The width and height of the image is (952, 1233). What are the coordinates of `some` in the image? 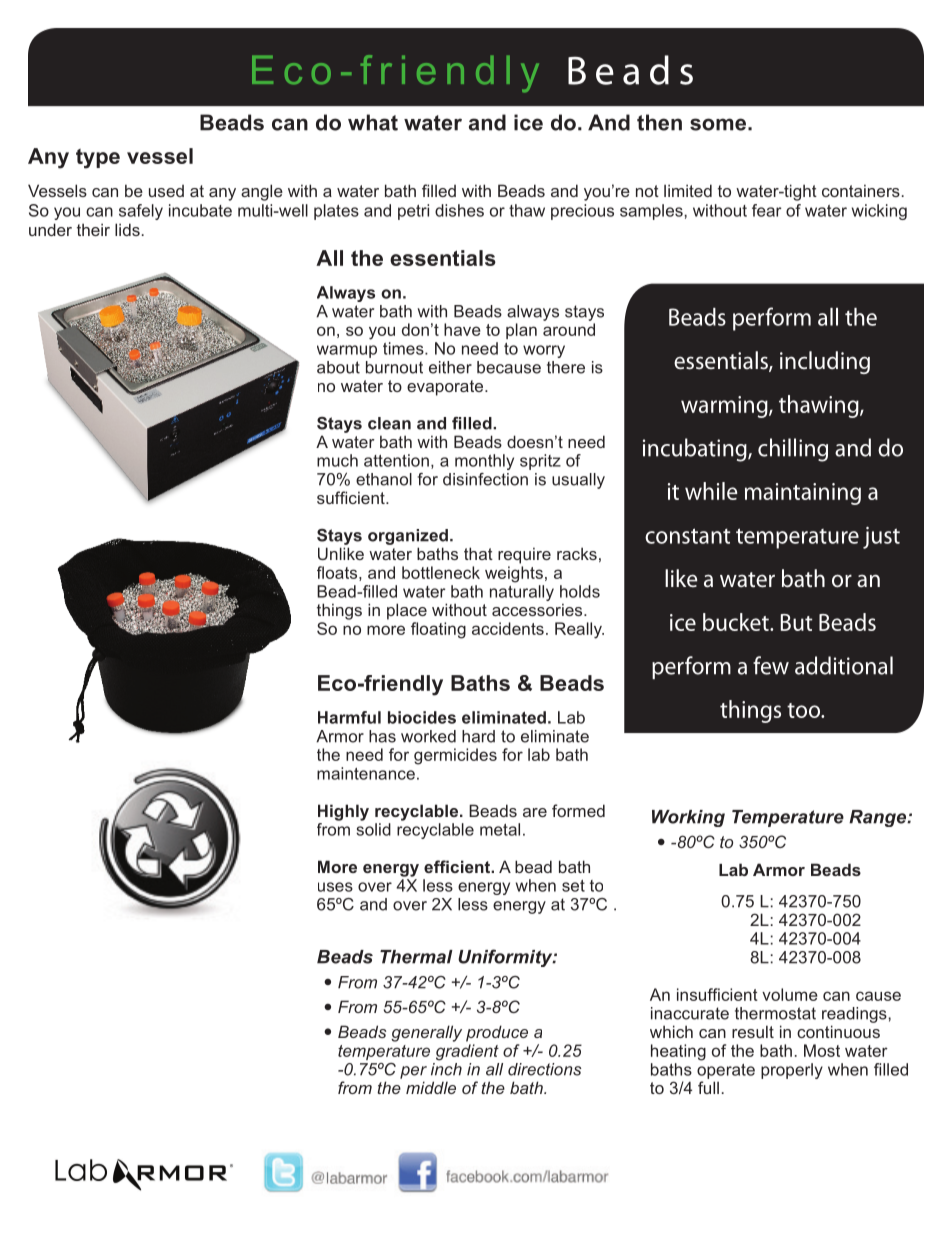 It's located at (718, 124).
